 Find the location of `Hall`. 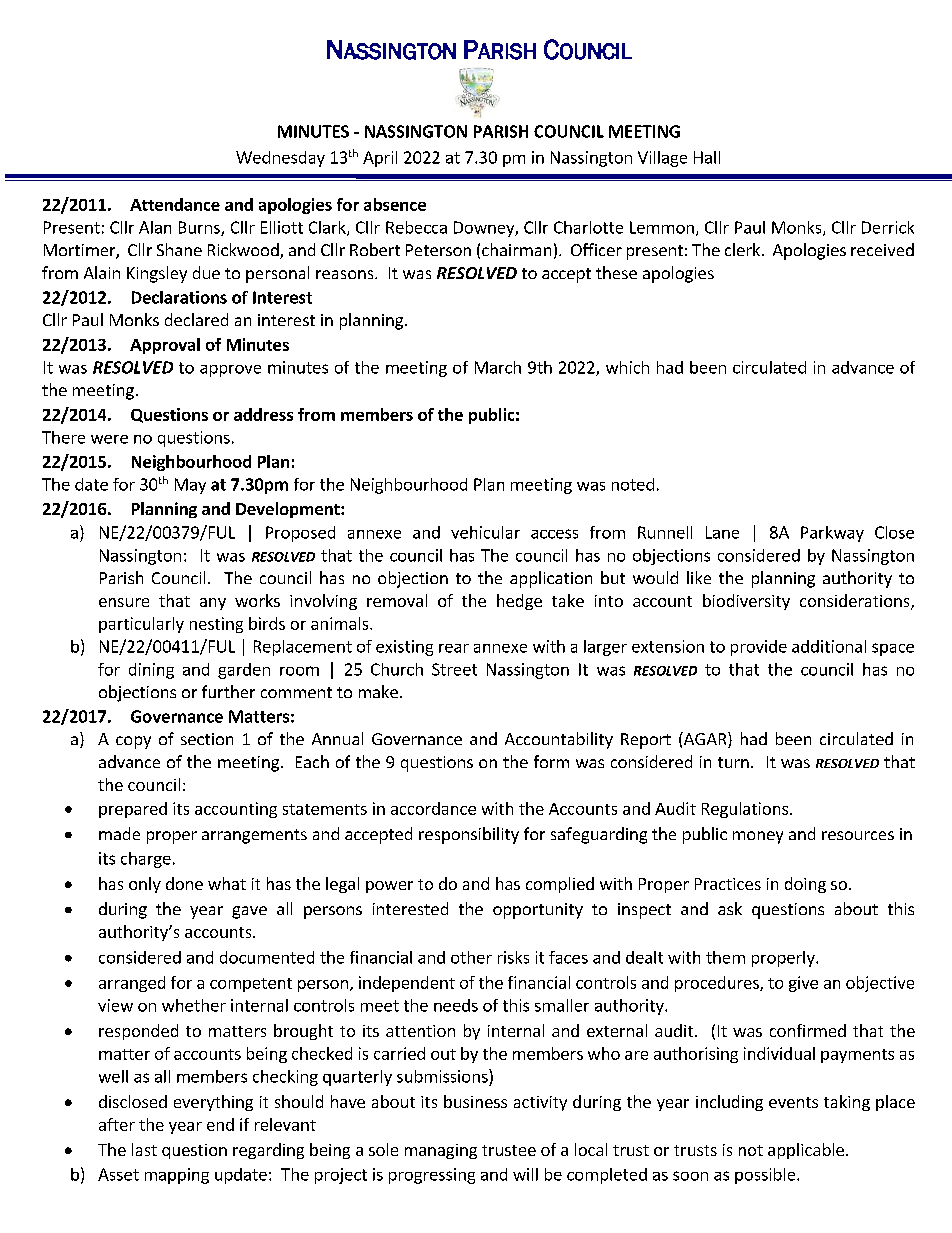

Hall is located at coordinates (707, 157).
